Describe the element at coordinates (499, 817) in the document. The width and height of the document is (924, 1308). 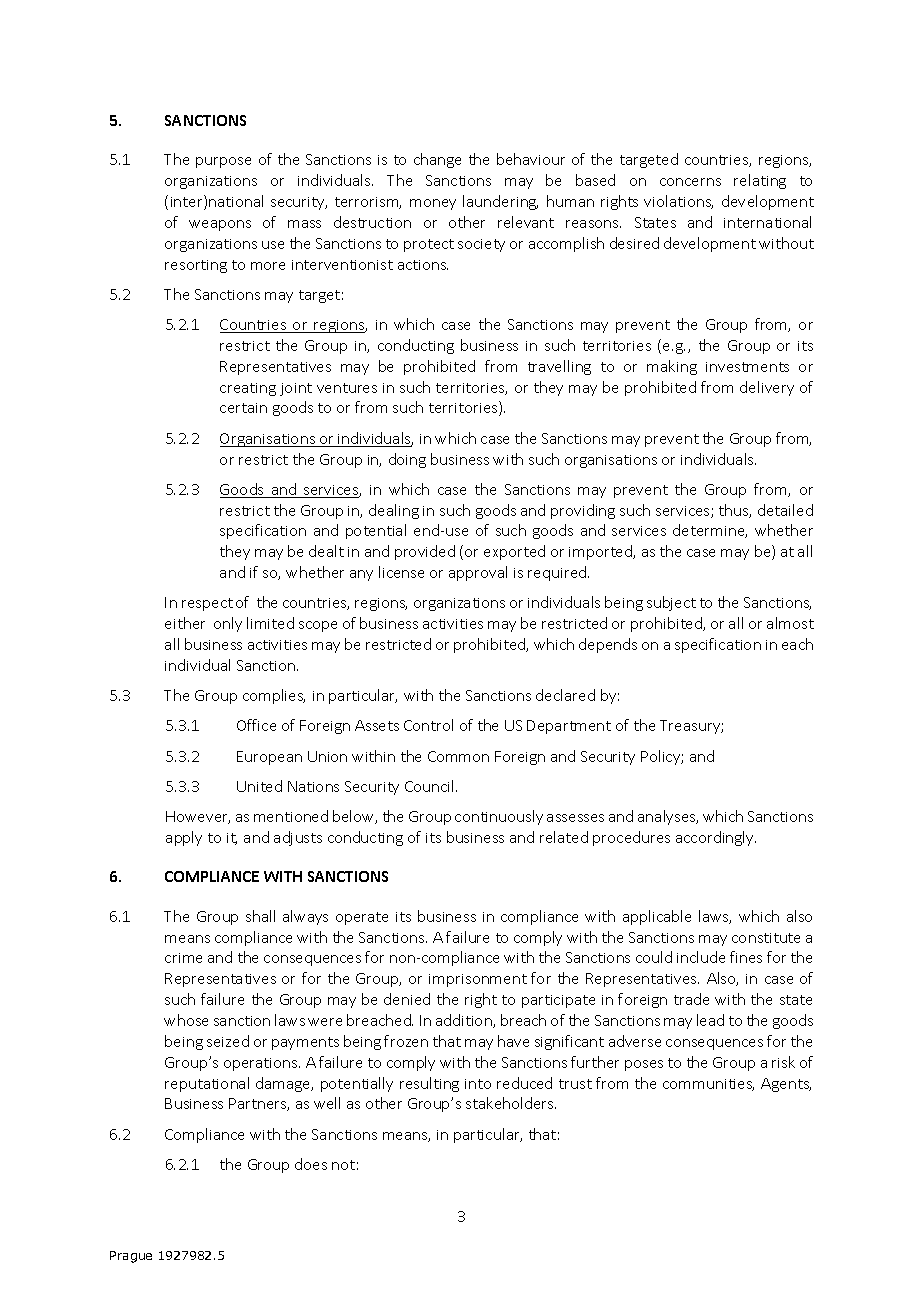
I see `continuously` at that location.
